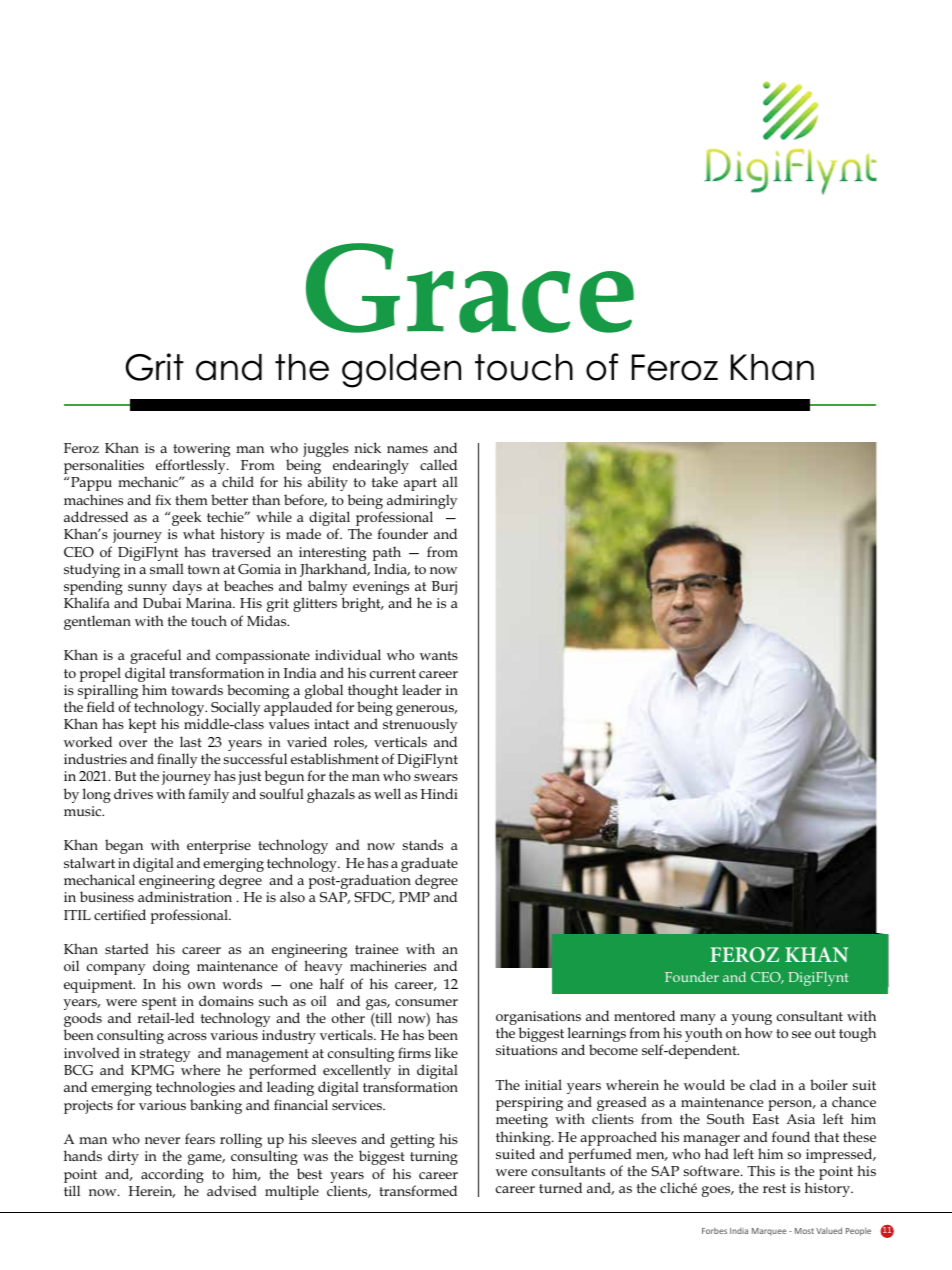 This screenshot has height=1270, width=952. Describe the element at coordinates (752, 1021) in the screenshot. I see `young` at that location.
